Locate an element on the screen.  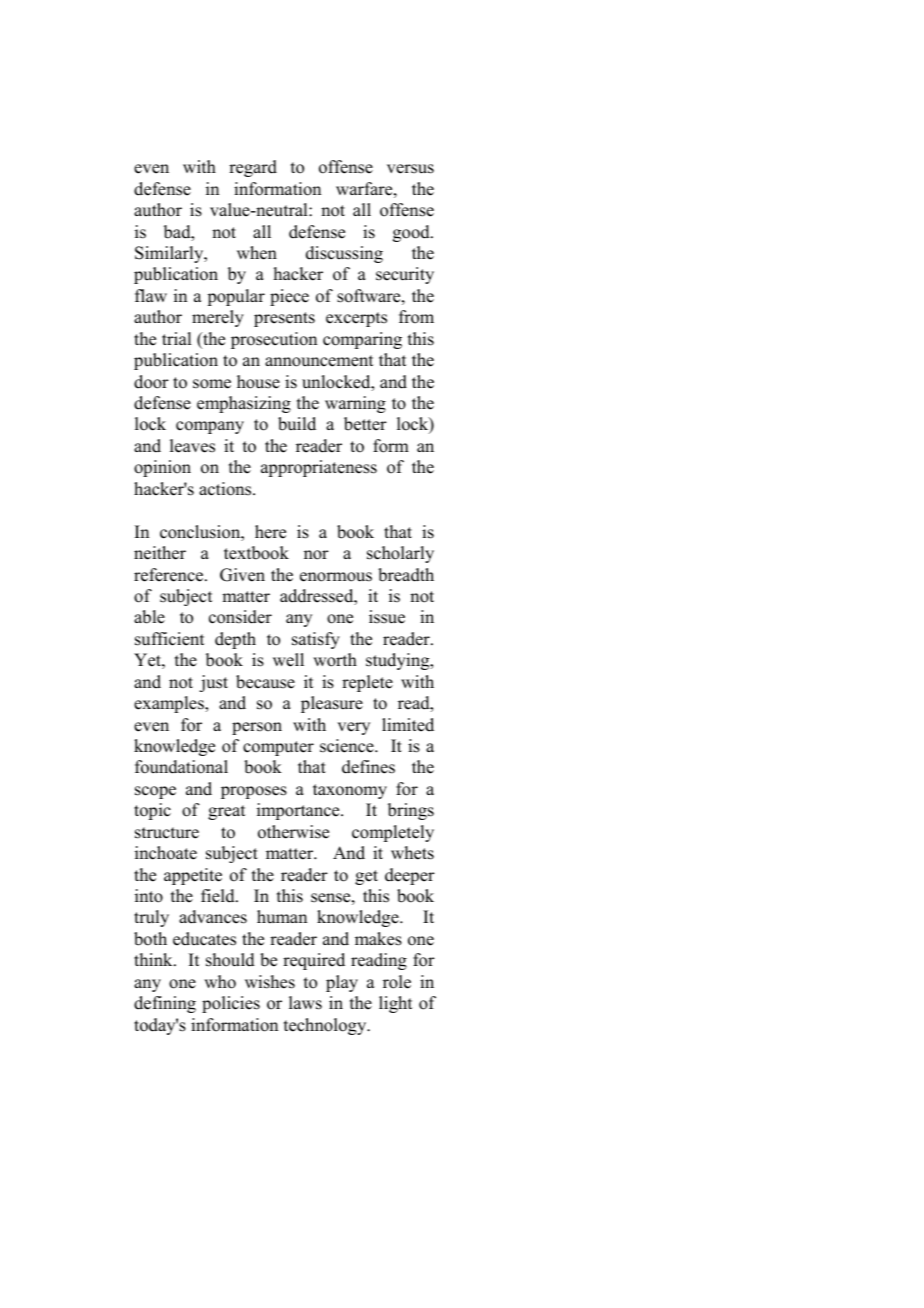
better is located at coordinates (365, 424).
